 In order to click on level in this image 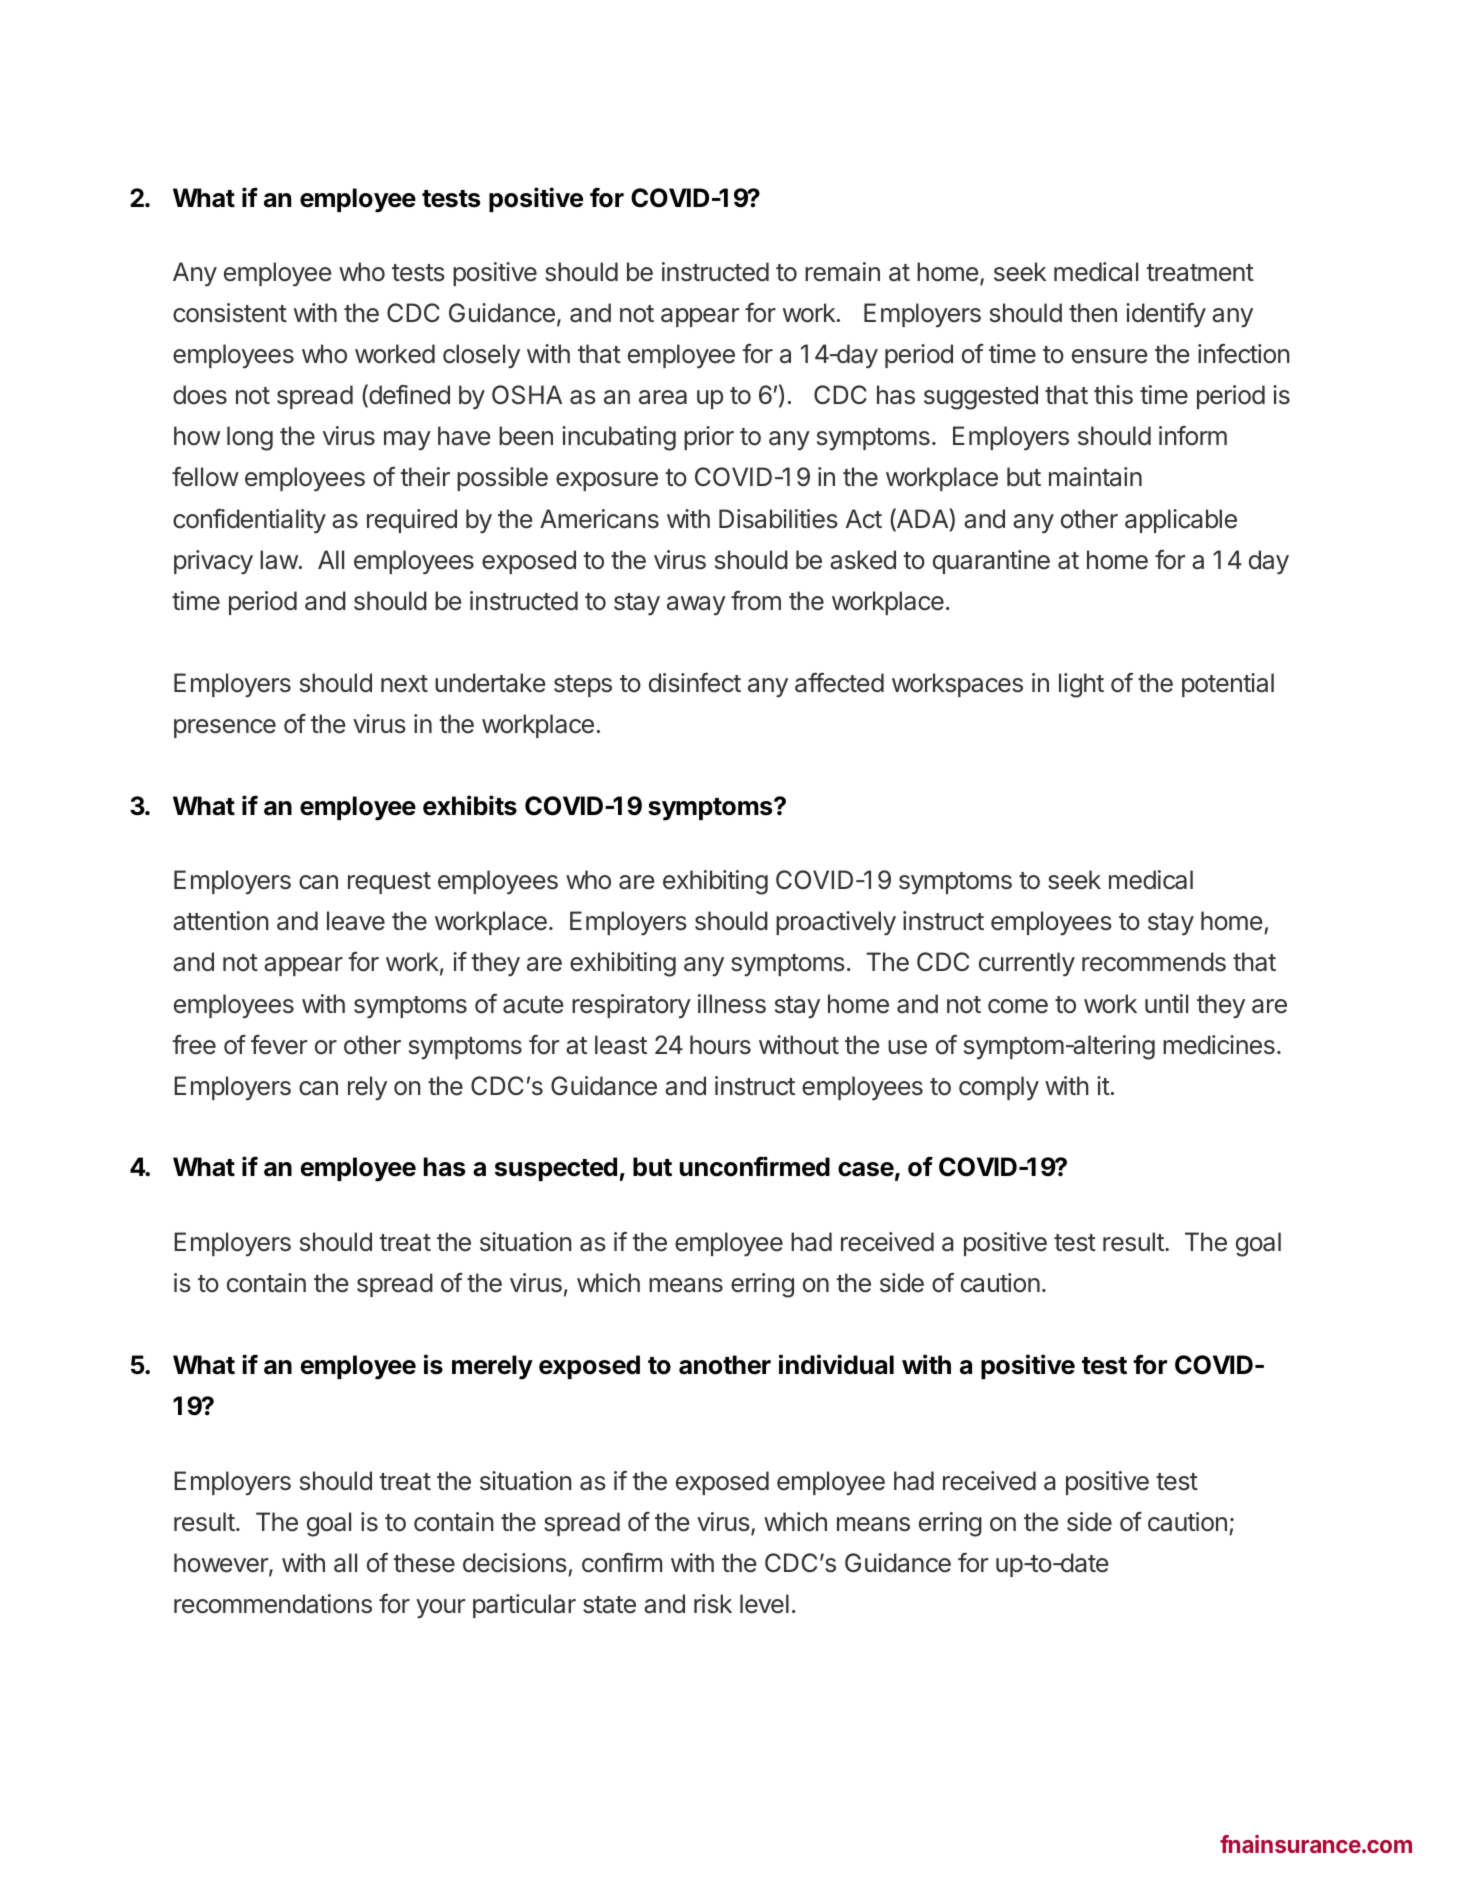, I will do `click(764, 1604)`.
